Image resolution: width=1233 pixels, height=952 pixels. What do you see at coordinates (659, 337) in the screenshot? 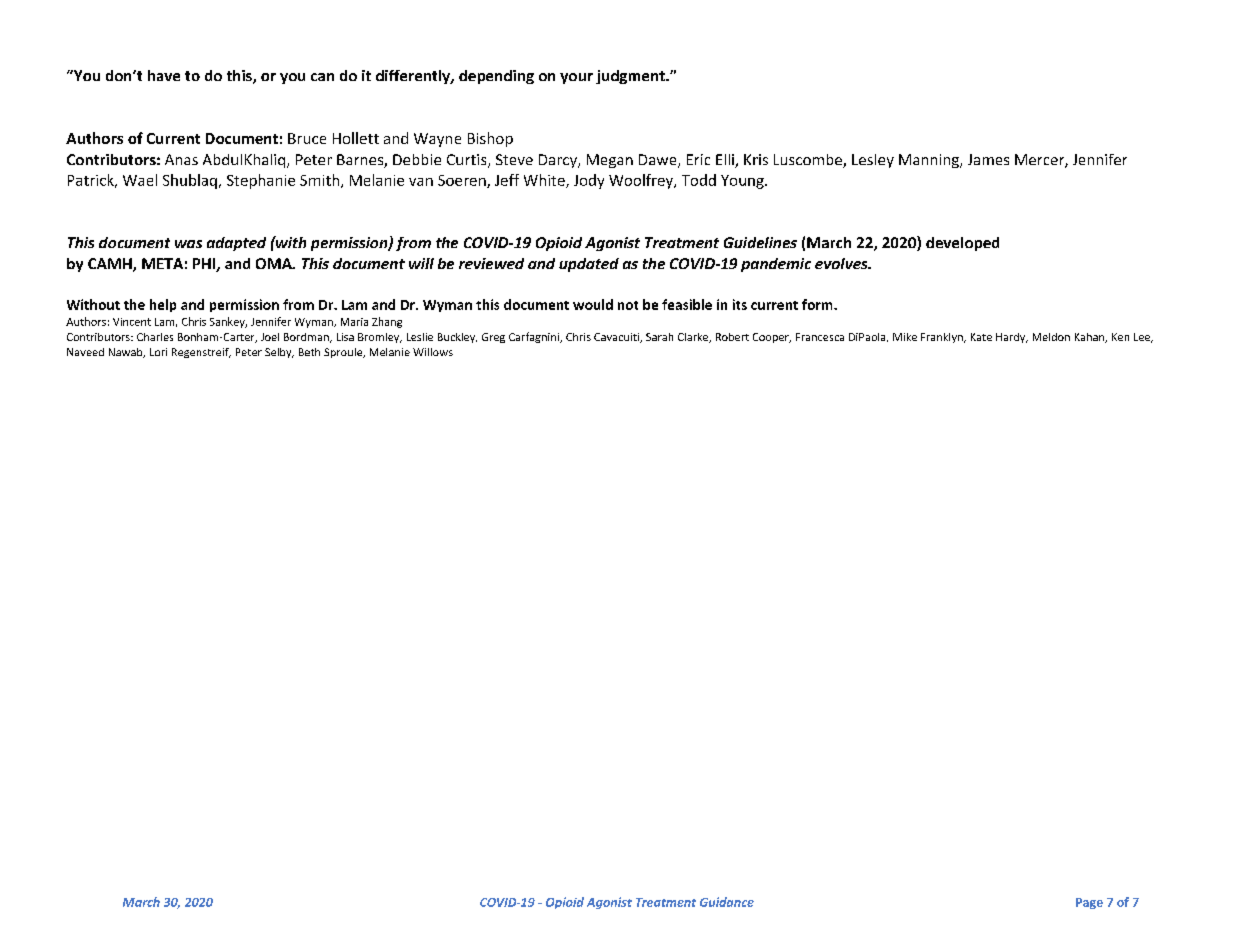
I see `Sarah` at bounding box center [659, 337].
